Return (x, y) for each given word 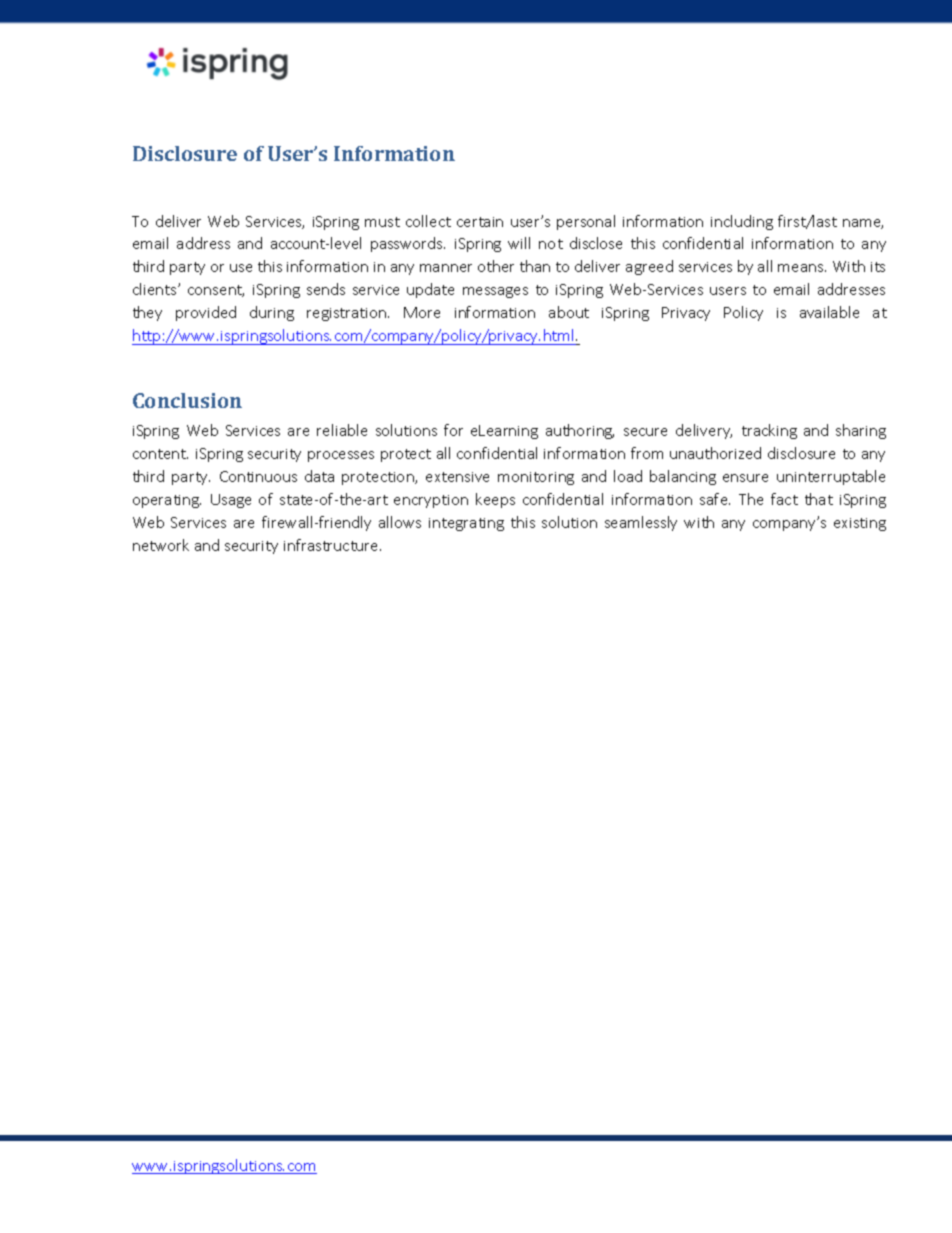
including (742, 222)
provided (206, 313)
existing (860, 524)
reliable (342, 430)
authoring (580, 431)
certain (480, 222)
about (569, 312)
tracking (769, 431)
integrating (466, 524)
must (382, 222)
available (829, 312)
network (161, 545)
